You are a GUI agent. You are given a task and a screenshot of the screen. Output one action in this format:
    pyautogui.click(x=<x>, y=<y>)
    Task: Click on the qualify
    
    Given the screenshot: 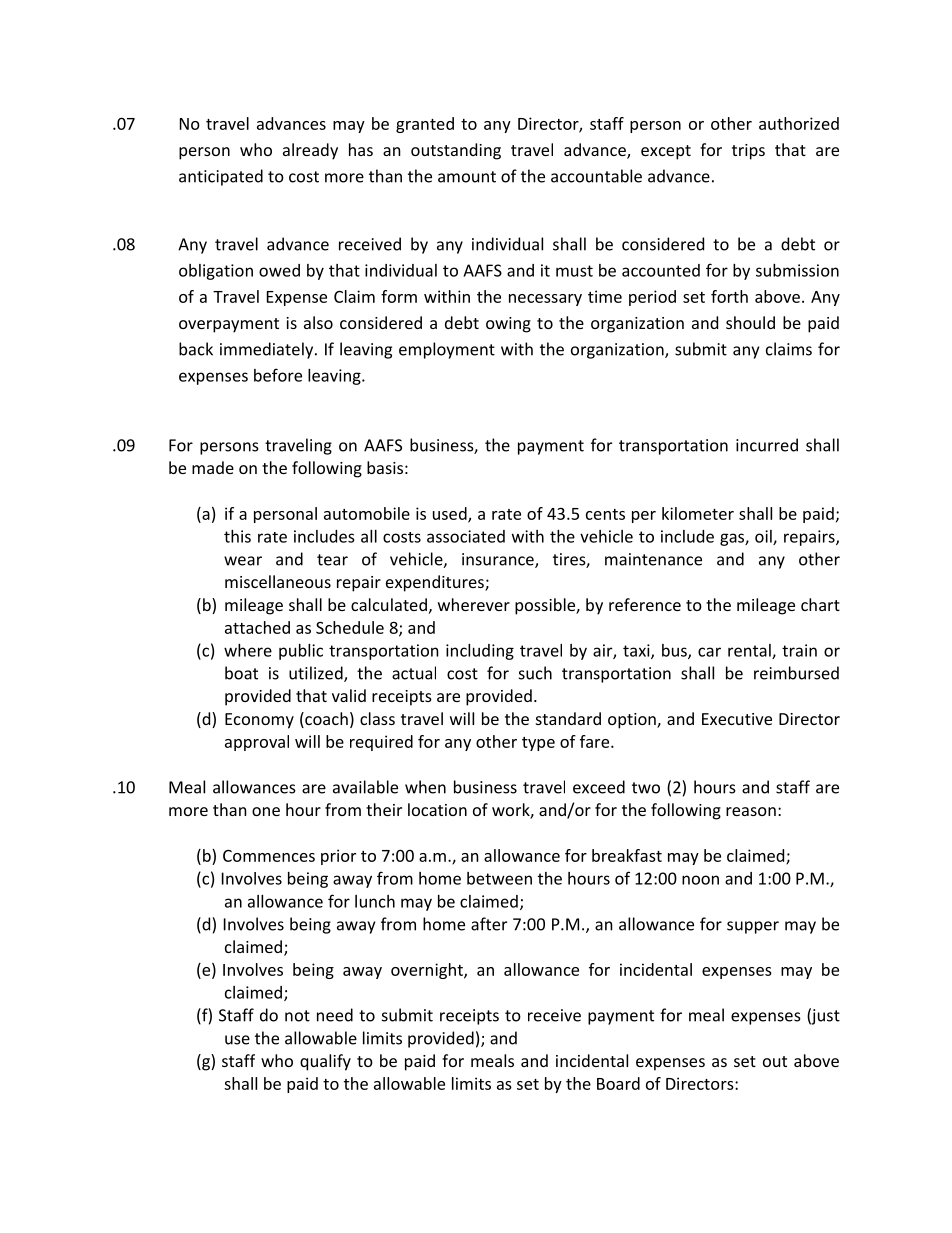 What is the action you would take?
    pyautogui.click(x=325, y=1062)
